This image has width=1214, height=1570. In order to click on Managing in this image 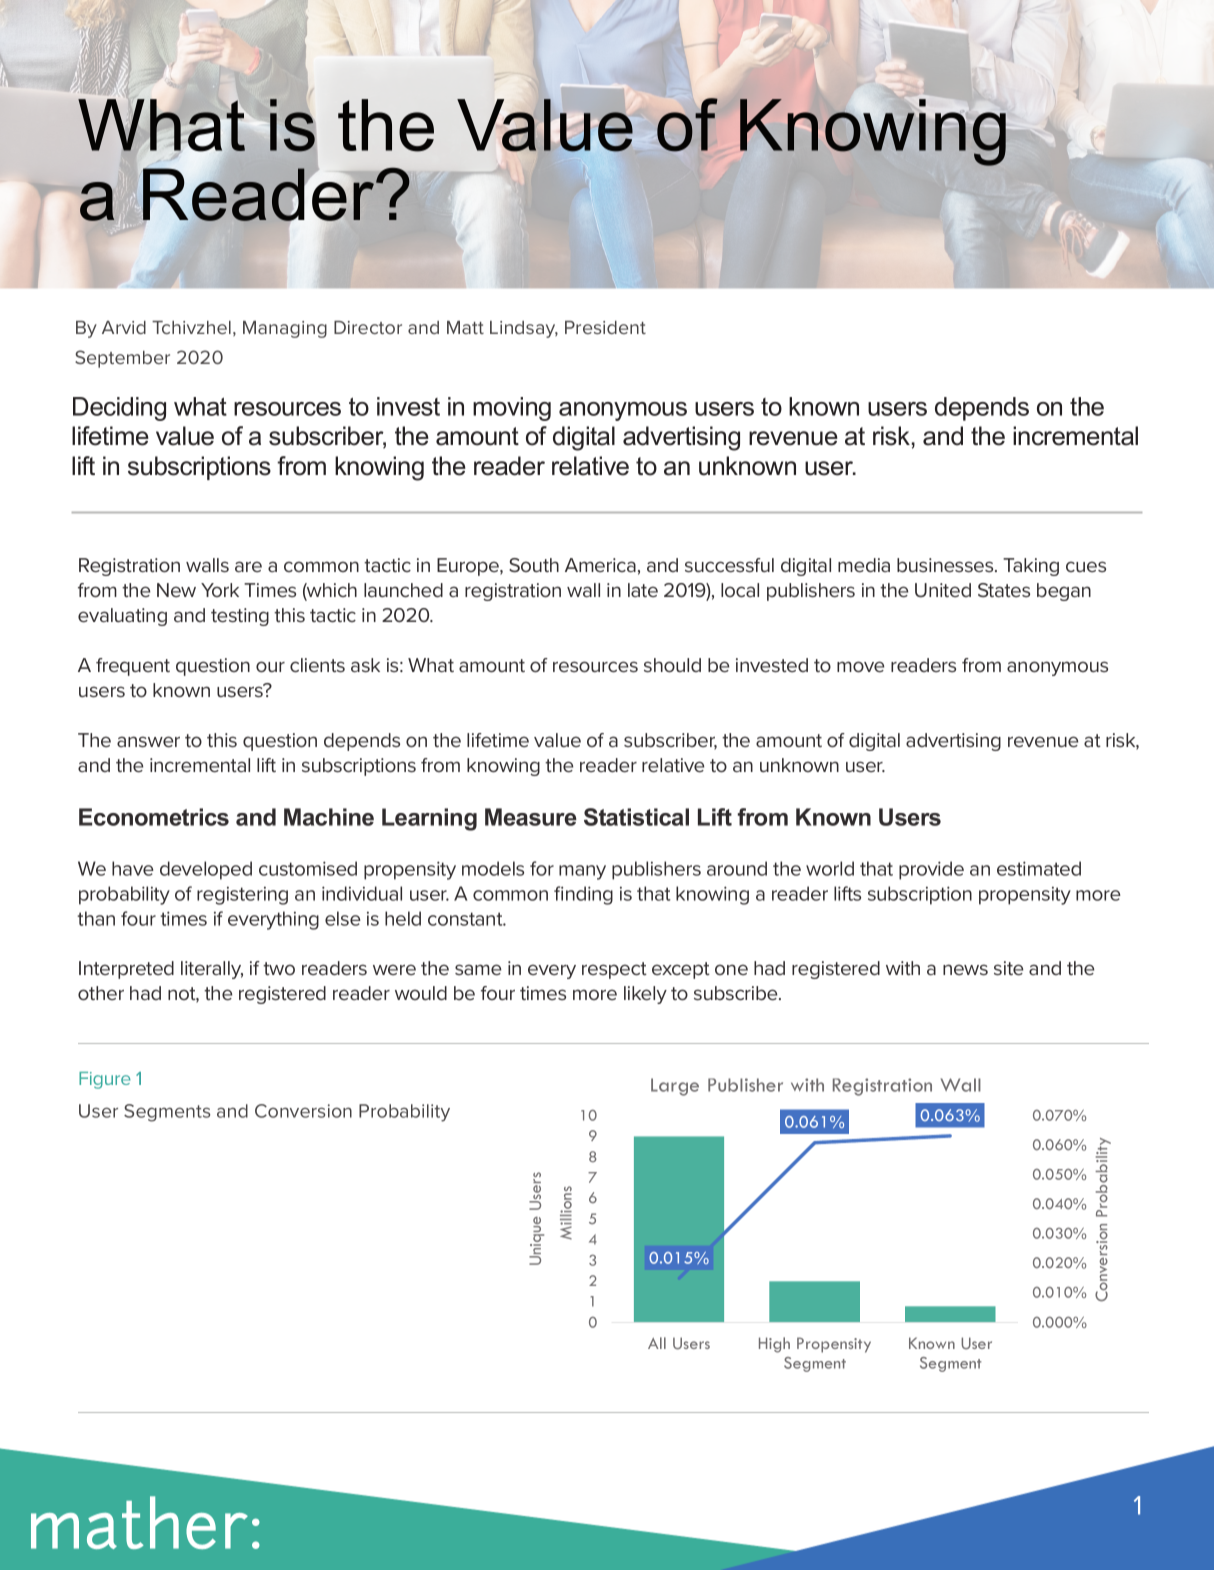, I will do `click(285, 329)`.
